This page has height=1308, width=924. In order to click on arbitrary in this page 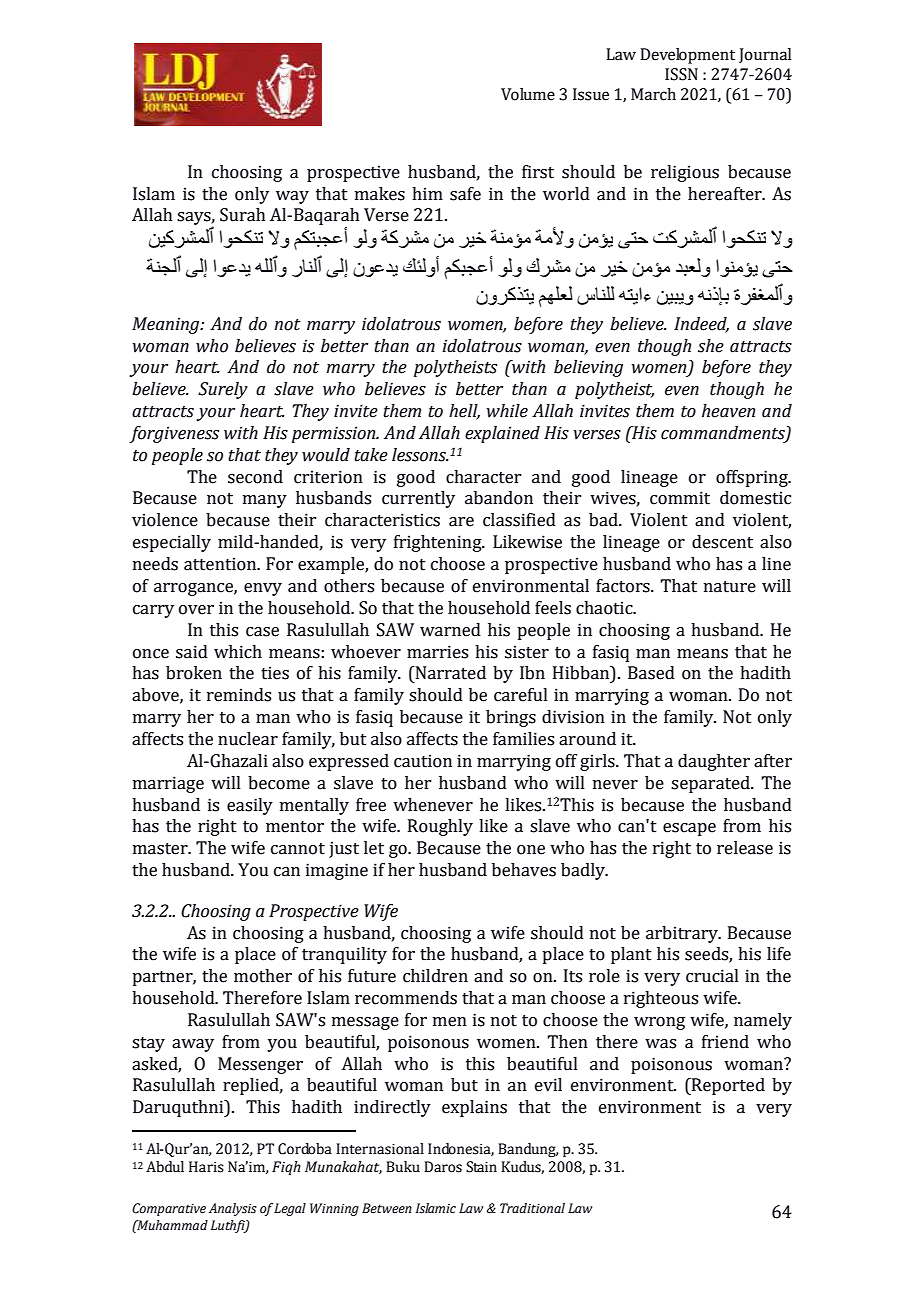, I will do `click(683, 934)`.
